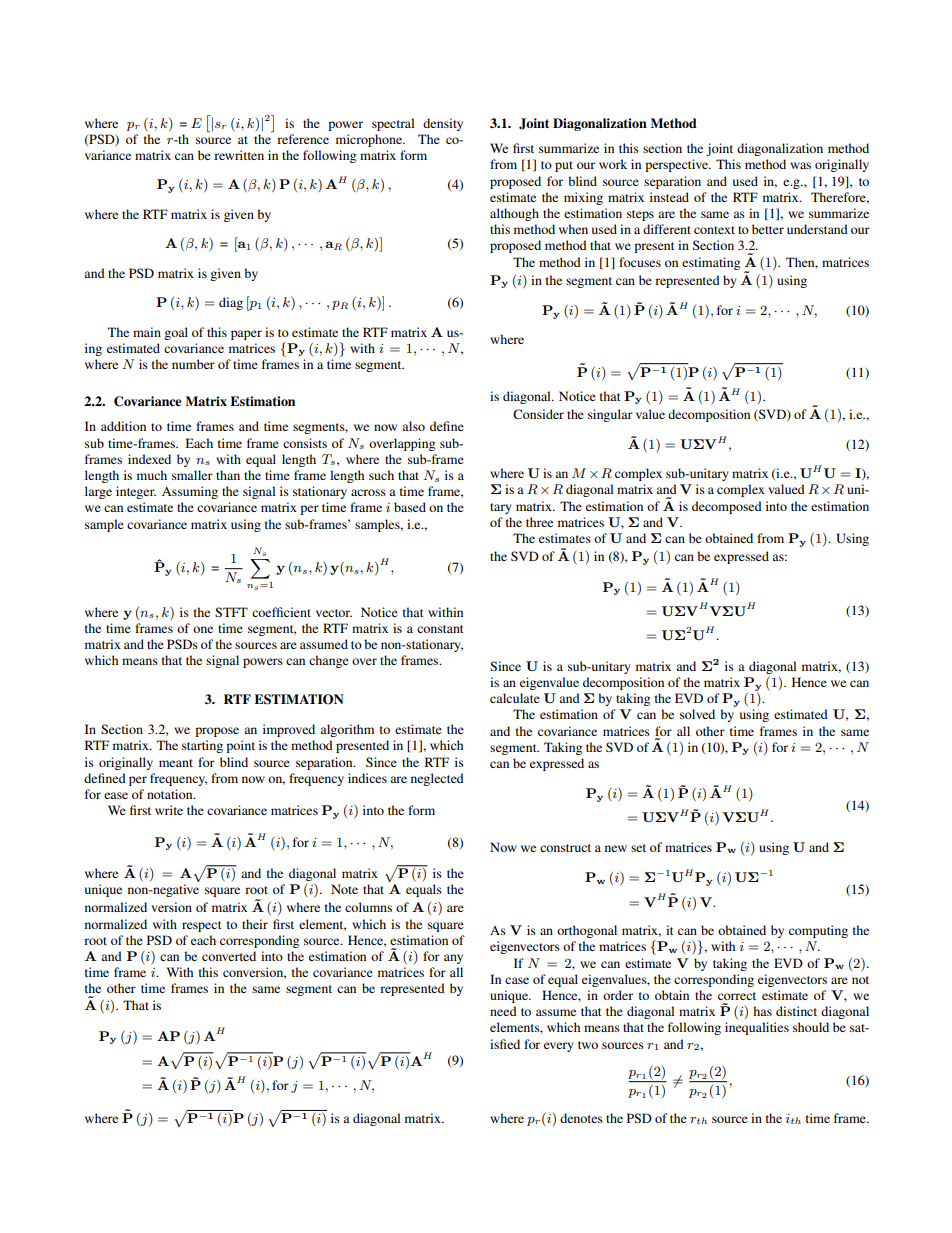  I want to click on converted, so click(229, 956).
